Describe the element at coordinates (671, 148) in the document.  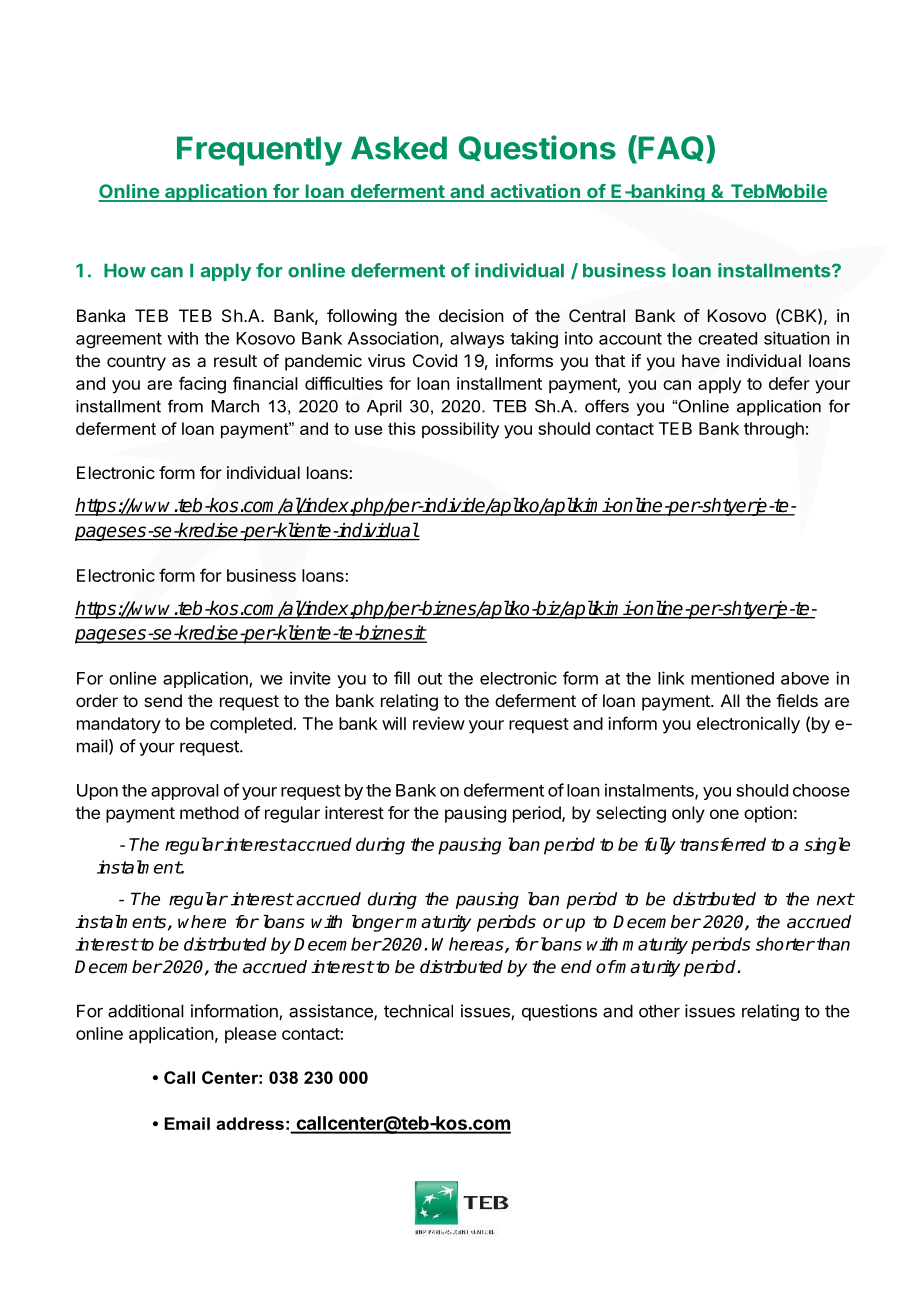
I see `FAQ` at that location.
